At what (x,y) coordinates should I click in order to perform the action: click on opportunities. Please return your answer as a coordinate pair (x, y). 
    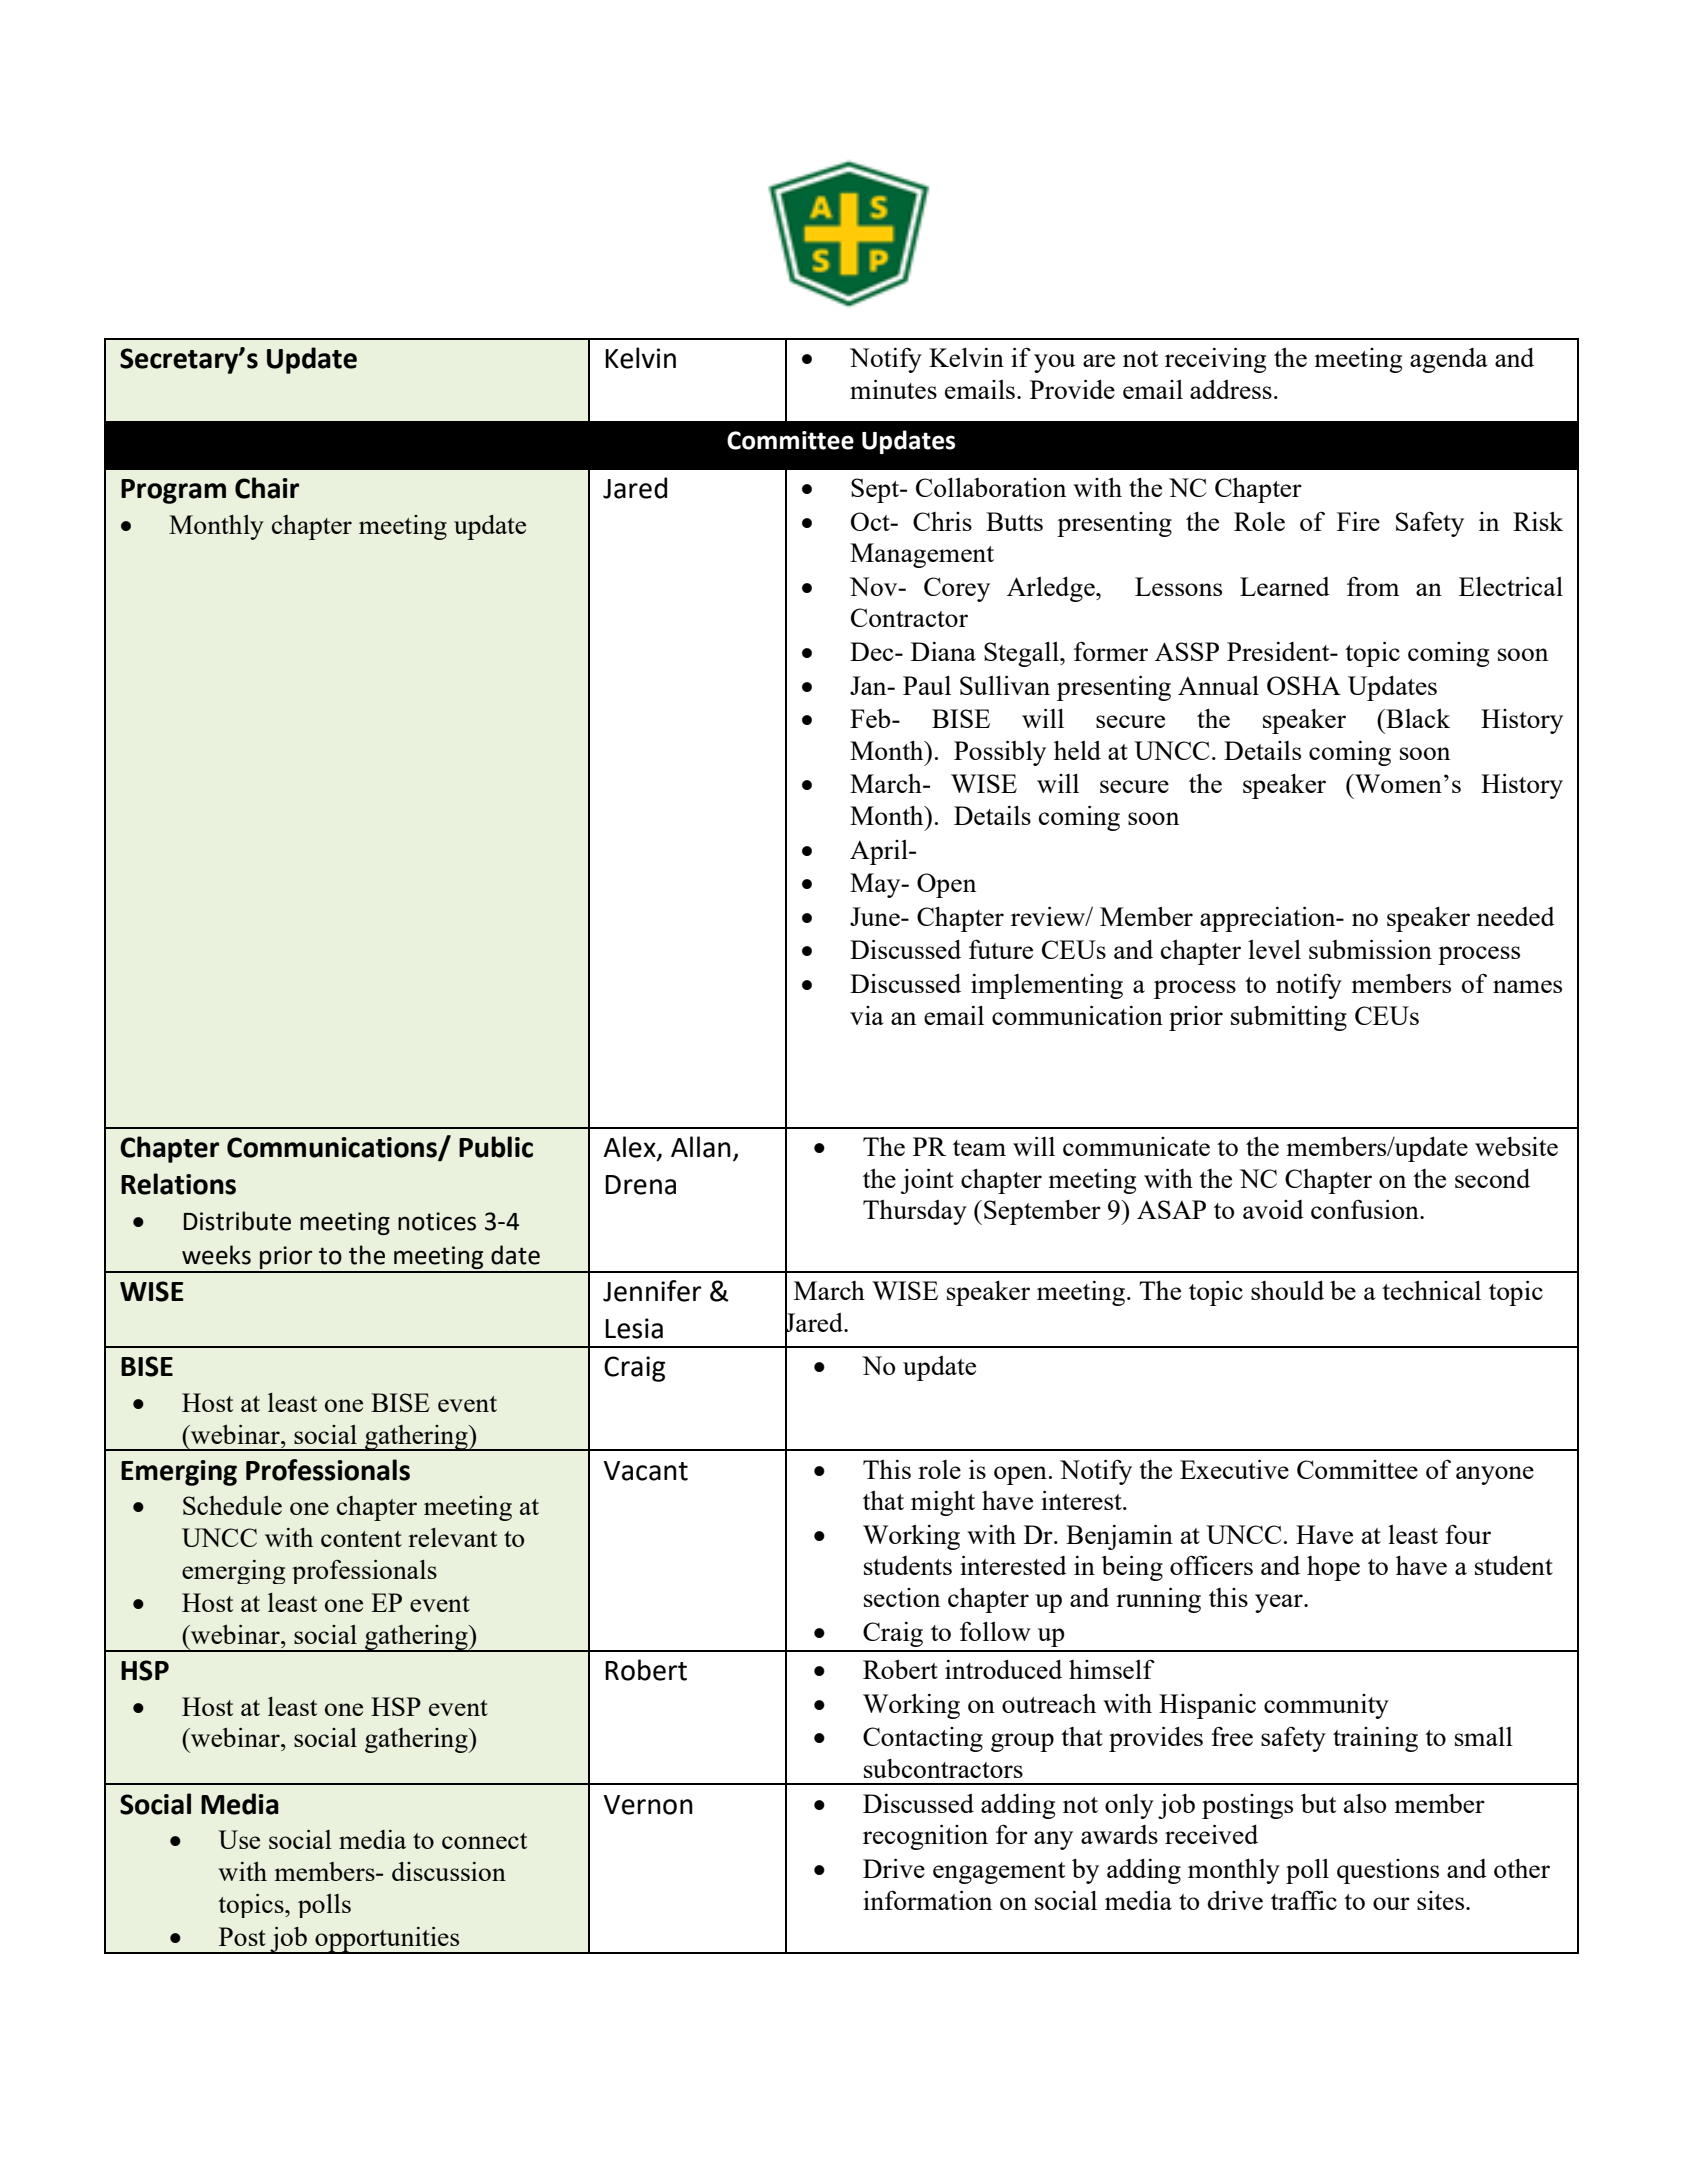
    Looking at the image, I should click on (387, 1940).
